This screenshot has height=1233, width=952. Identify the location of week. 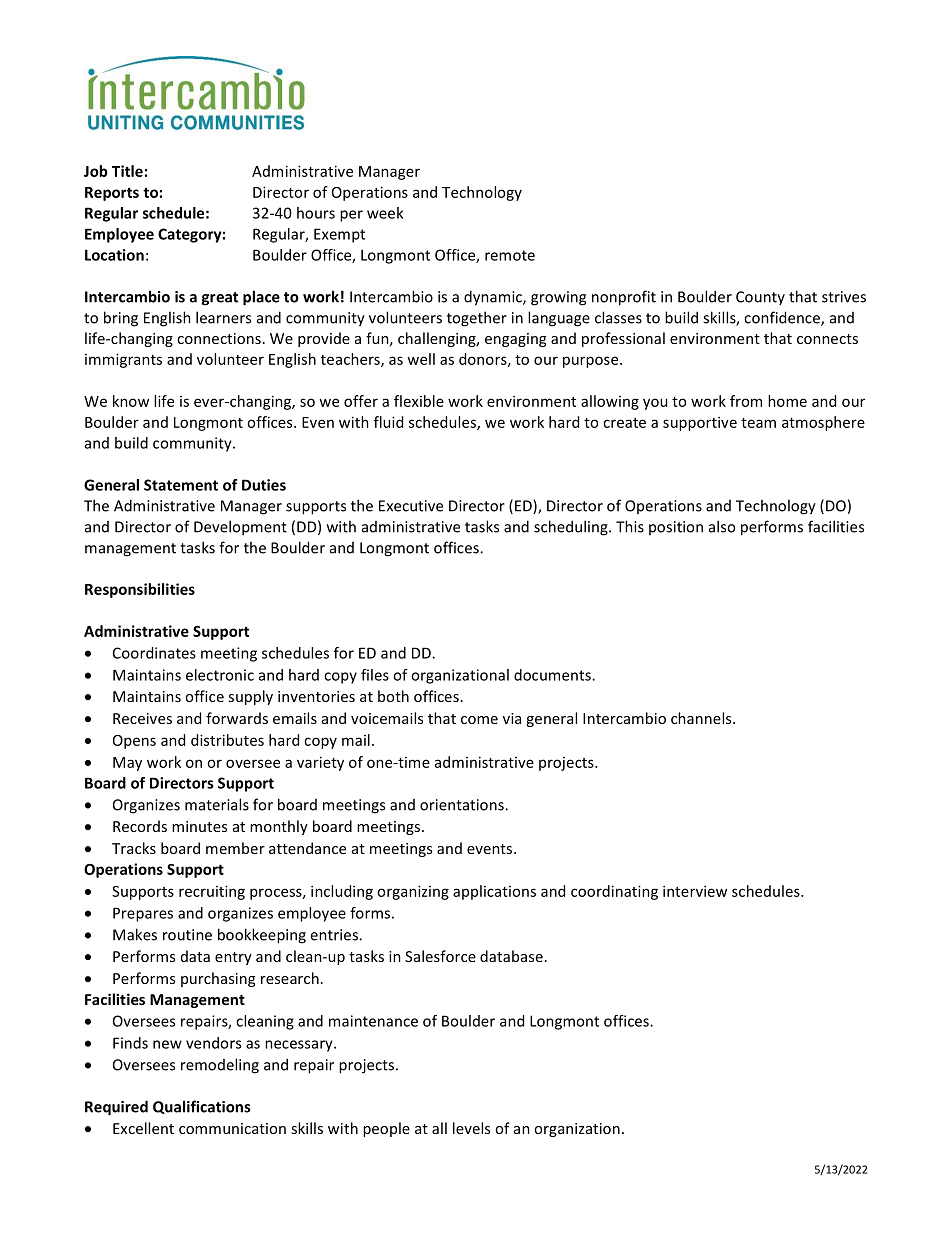
(385, 213).
